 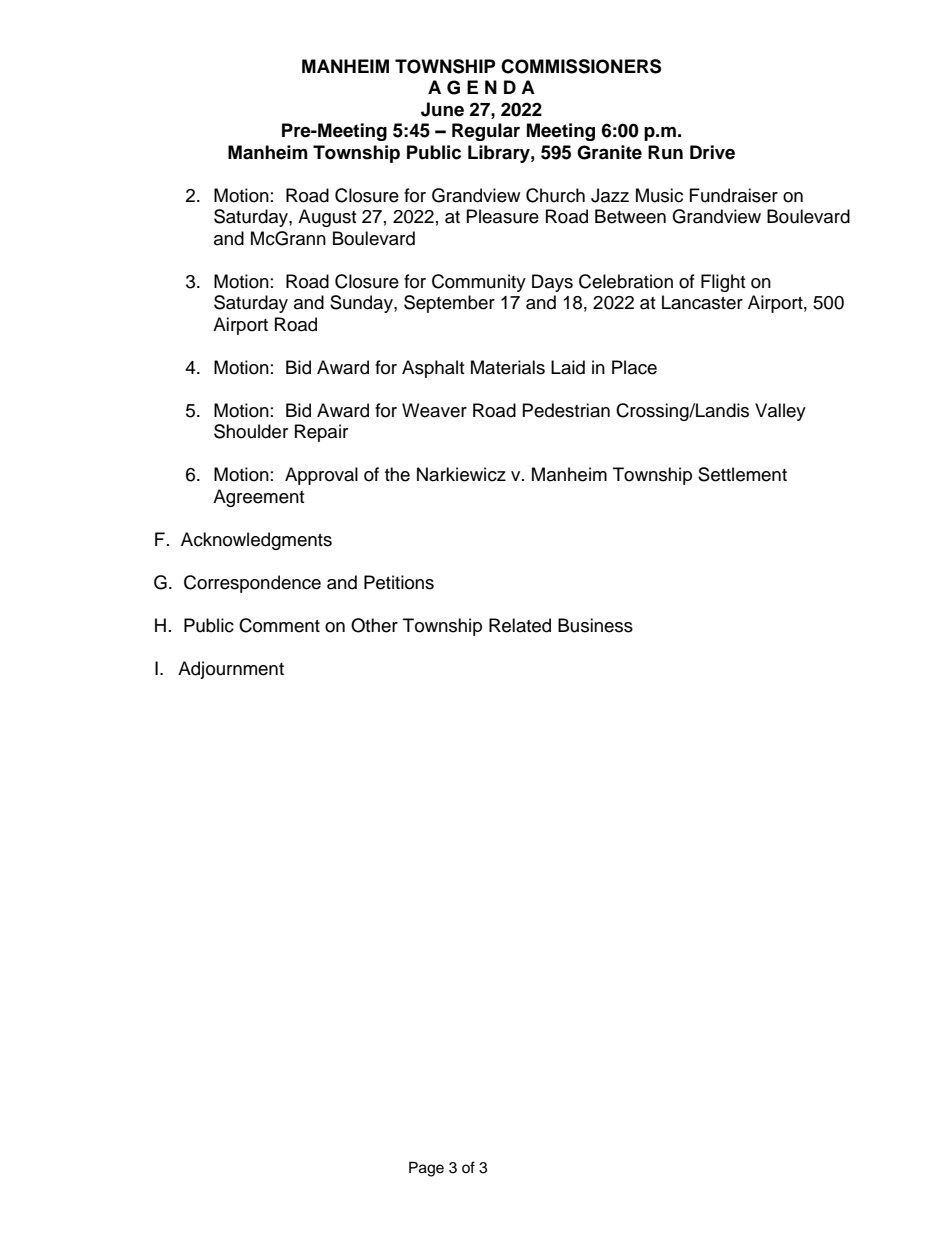 I want to click on August, so click(x=327, y=218).
